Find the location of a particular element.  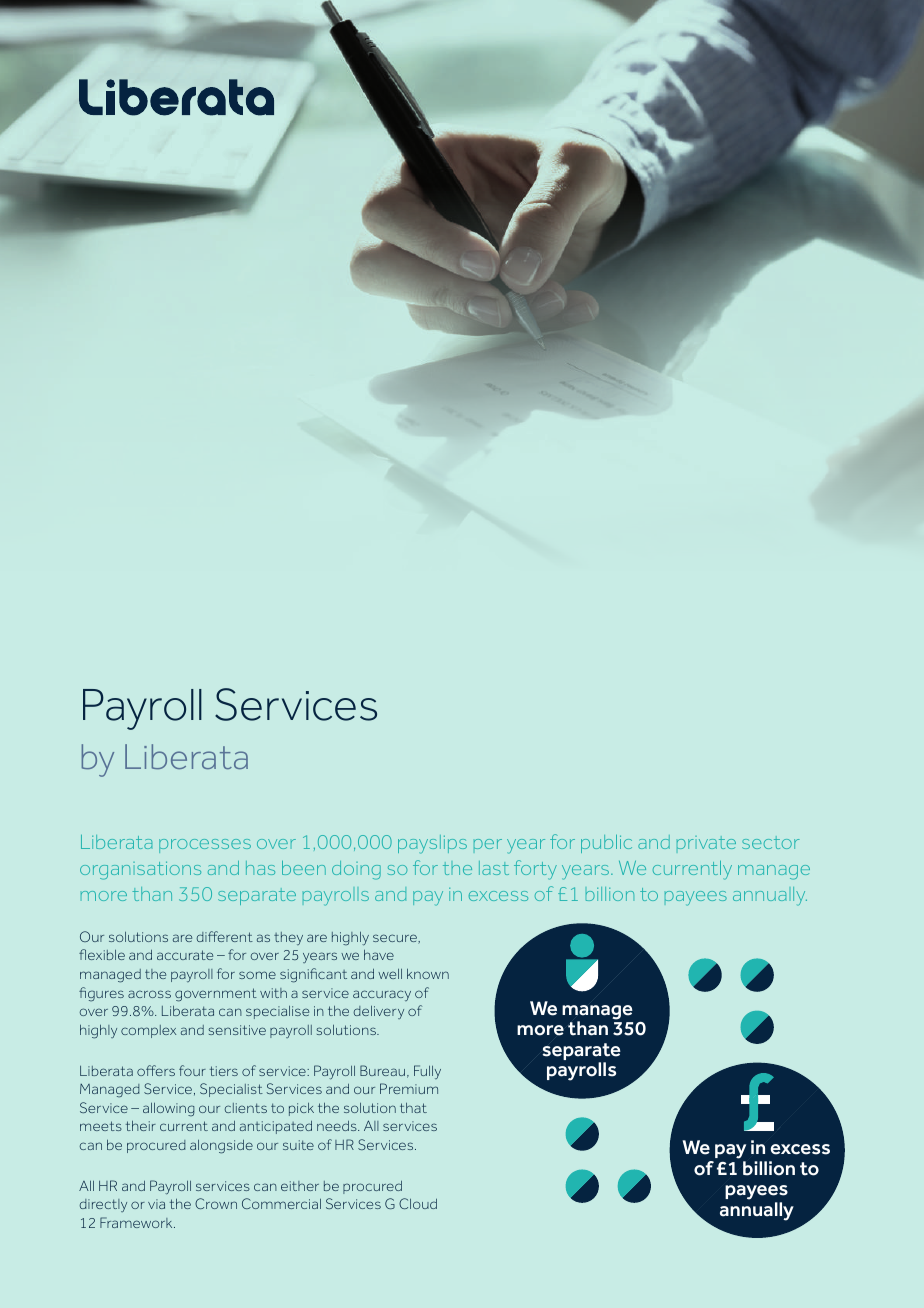

that is located at coordinates (413, 1108).
